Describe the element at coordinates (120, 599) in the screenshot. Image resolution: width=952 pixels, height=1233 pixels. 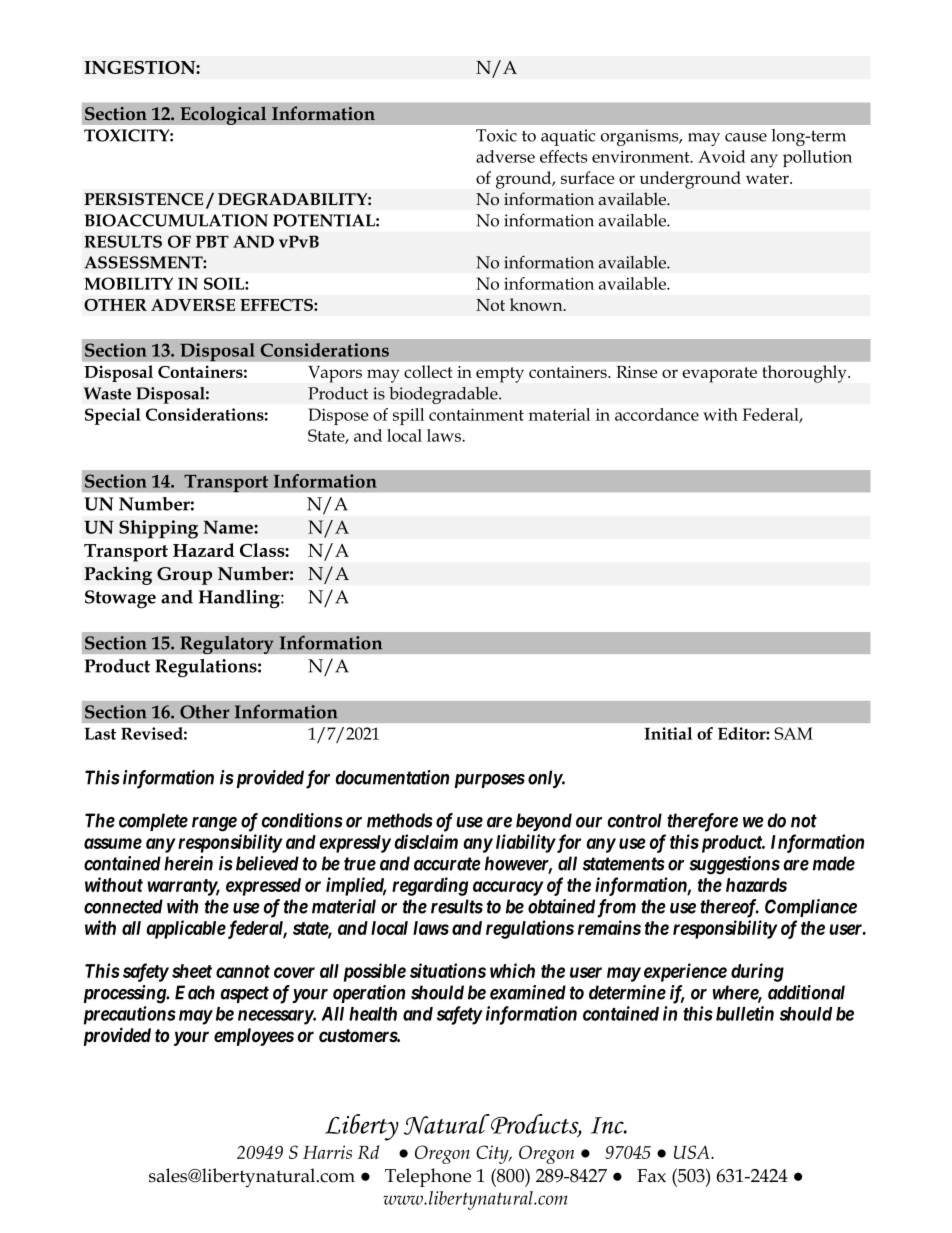
I see `Stowage` at that location.
